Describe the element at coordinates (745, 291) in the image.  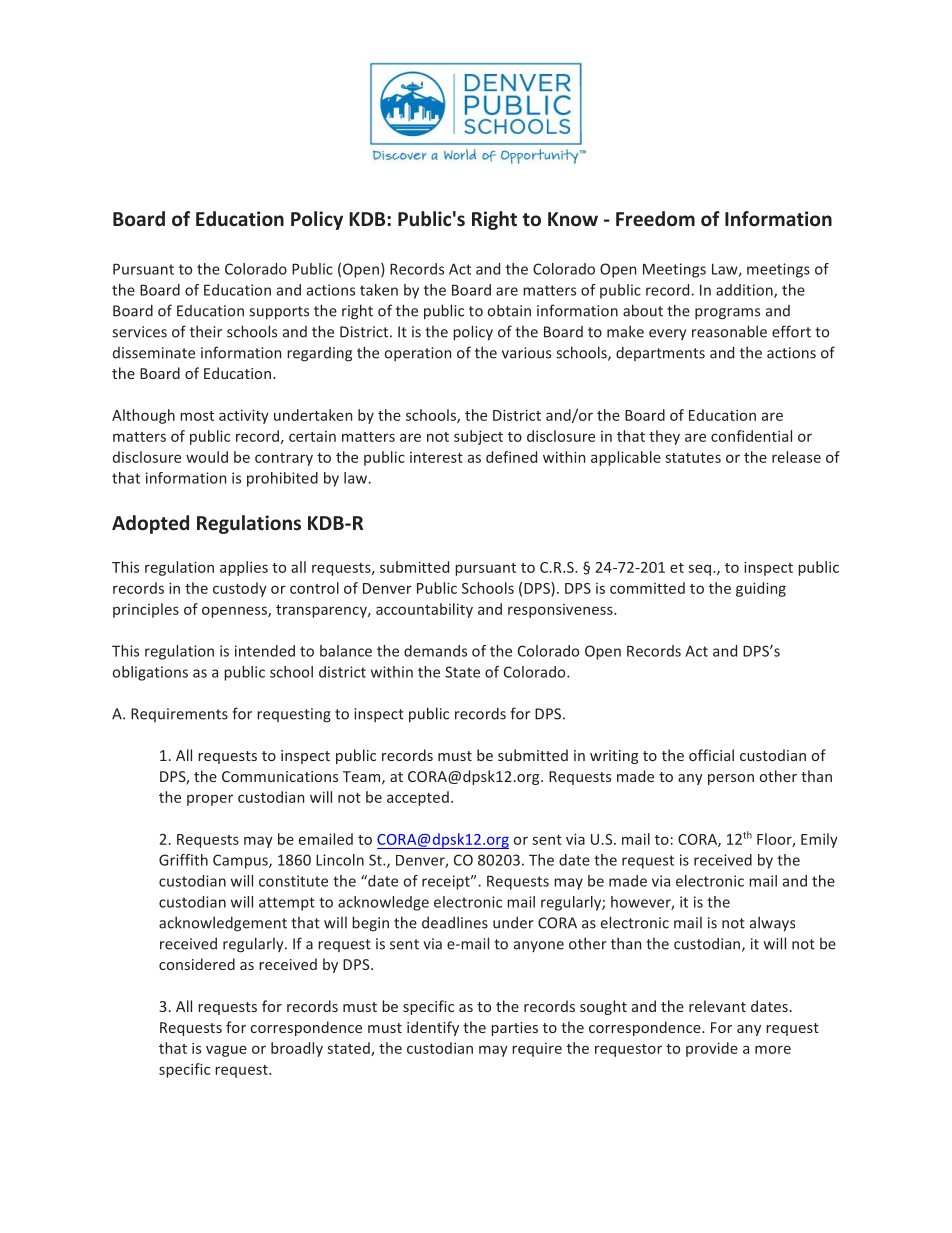
I see `addition` at that location.
